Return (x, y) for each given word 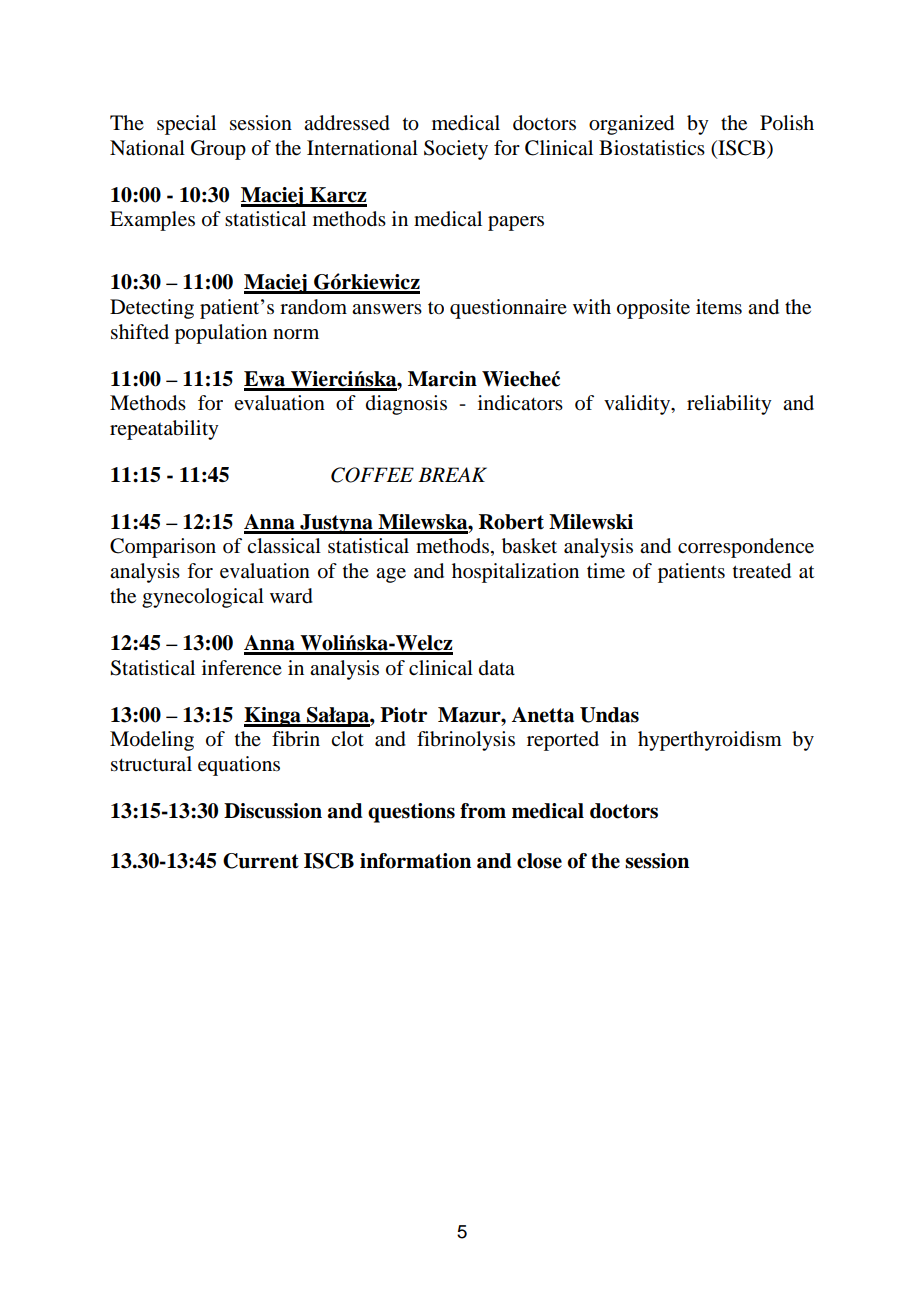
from (483, 811)
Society (456, 150)
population (221, 334)
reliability (729, 405)
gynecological (203, 598)
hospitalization (515, 573)
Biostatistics (652, 148)
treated (762, 571)
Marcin (442, 379)
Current (261, 861)
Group (218, 150)
